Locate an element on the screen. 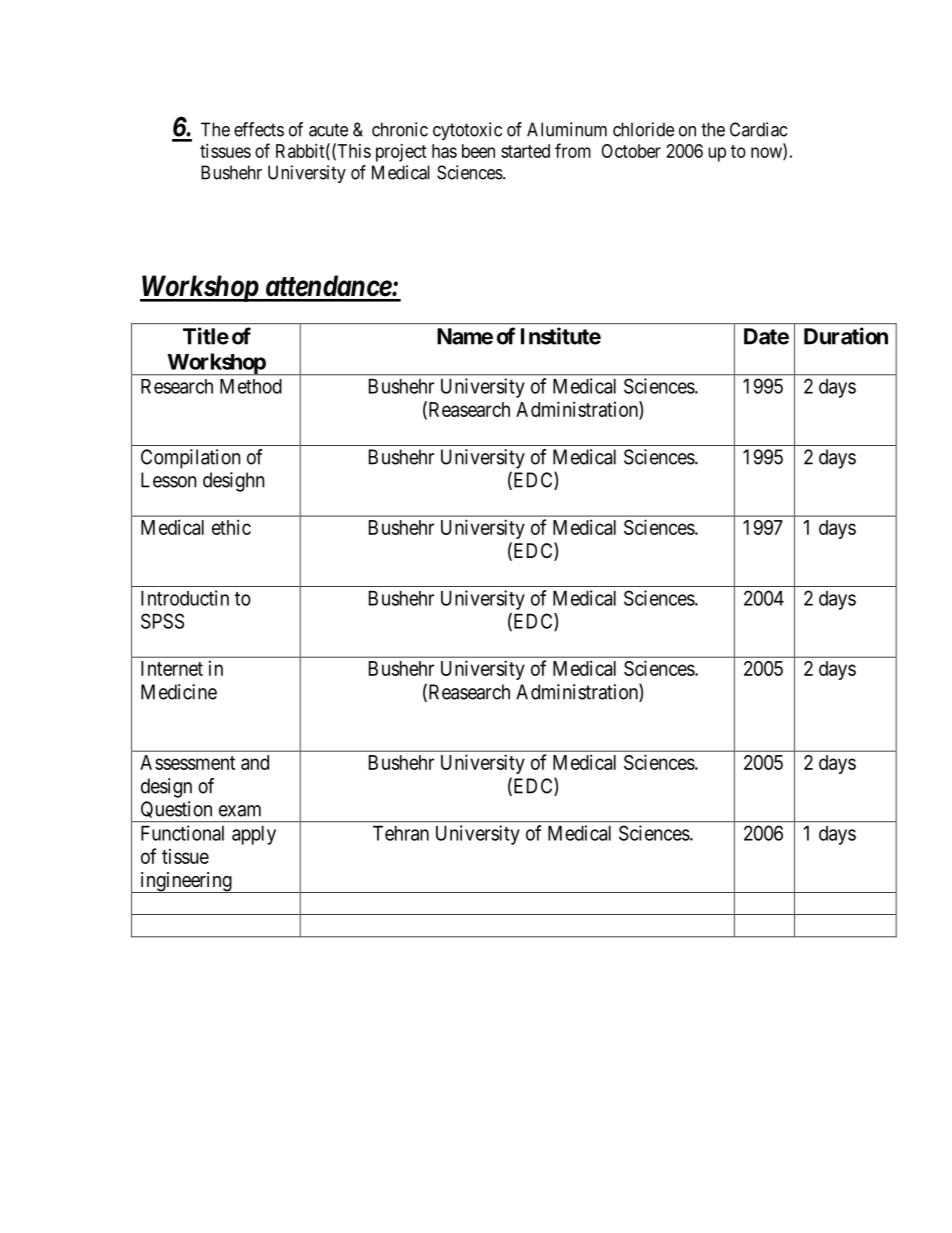  Tehran is located at coordinates (401, 833).
